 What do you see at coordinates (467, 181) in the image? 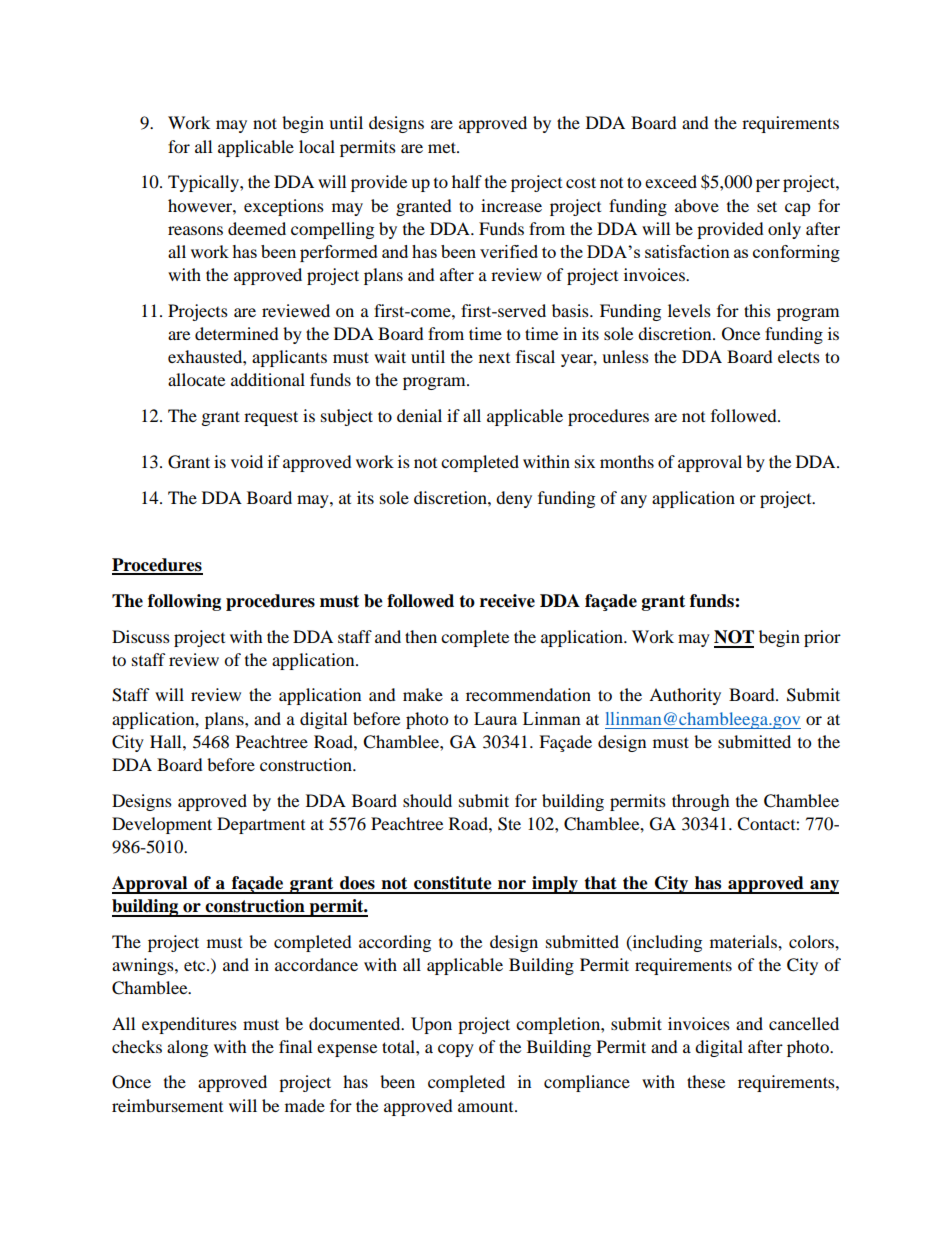
I see `half` at bounding box center [467, 181].
